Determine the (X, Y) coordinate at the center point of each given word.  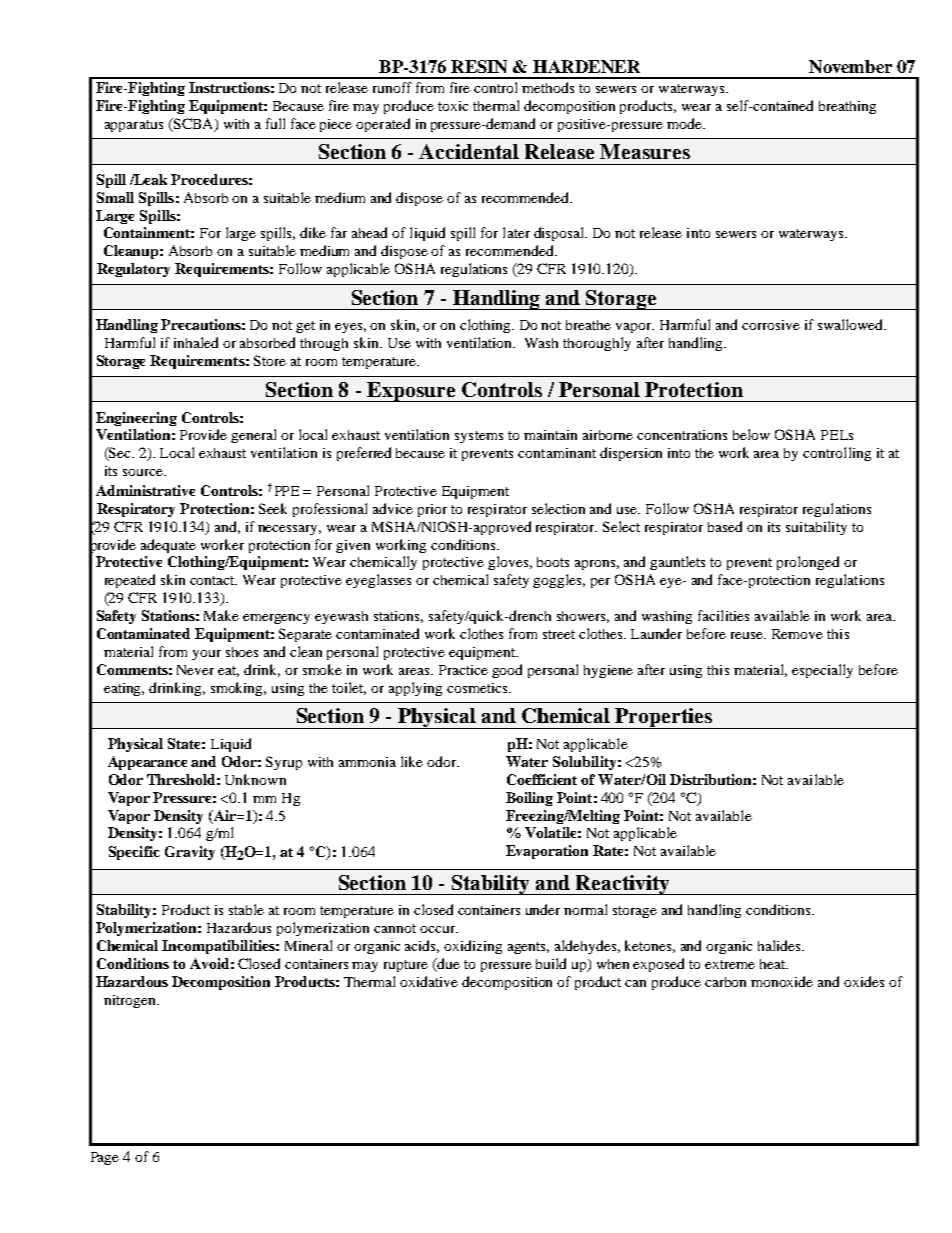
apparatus (134, 126)
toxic (453, 106)
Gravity (190, 853)
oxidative (429, 981)
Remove (797, 634)
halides (780, 945)
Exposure (411, 392)
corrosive (771, 325)
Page (105, 1158)
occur (438, 929)
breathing (847, 107)
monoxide (782, 981)
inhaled (196, 342)
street (559, 634)
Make (221, 615)
